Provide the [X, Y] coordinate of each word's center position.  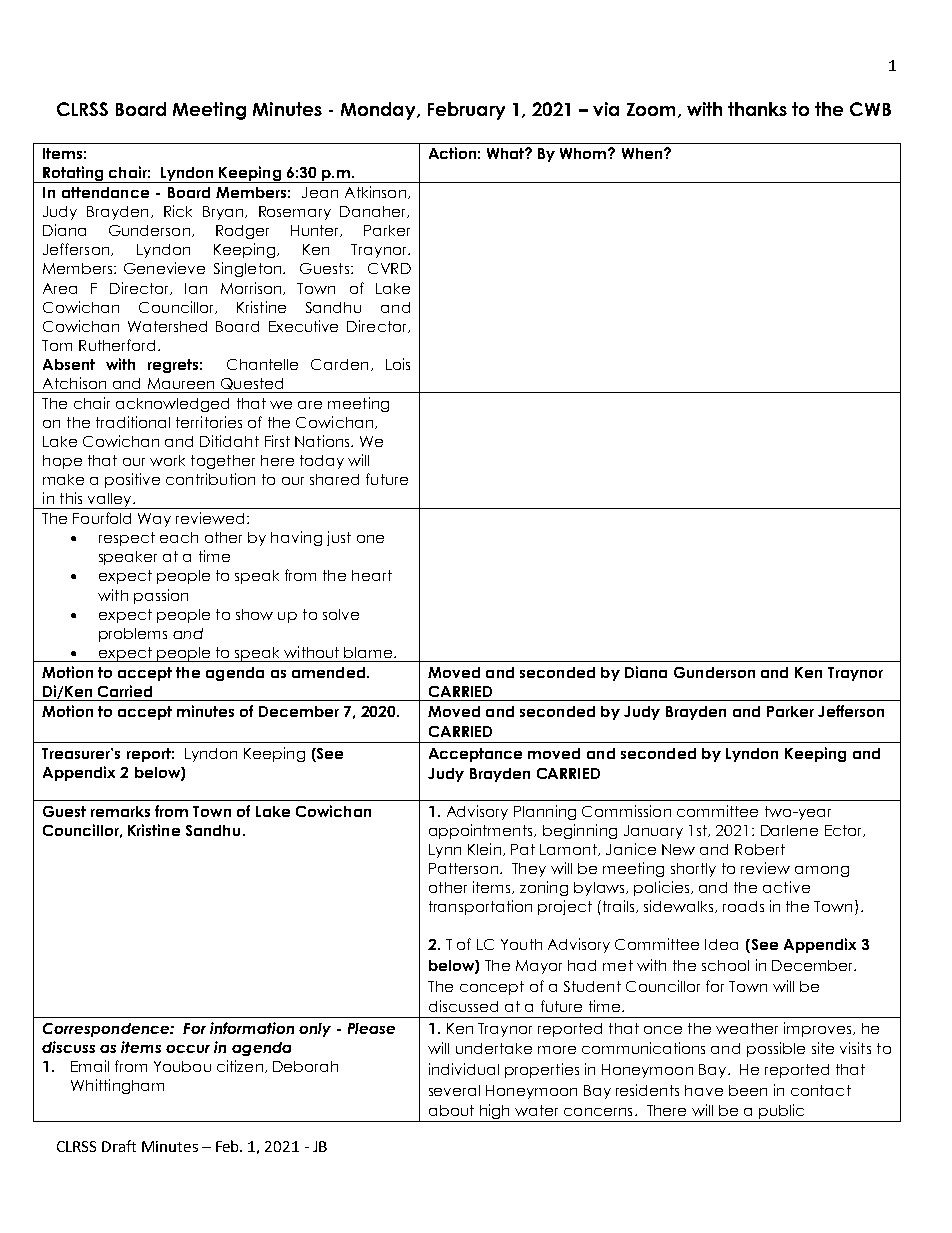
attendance [105, 192]
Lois [398, 364]
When [643, 153]
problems [133, 635]
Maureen [181, 383]
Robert [760, 849]
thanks [757, 109]
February [466, 111]
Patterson [463, 868]
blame [369, 652]
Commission [626, 811]
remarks [120, 811]
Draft [119, 1146]
